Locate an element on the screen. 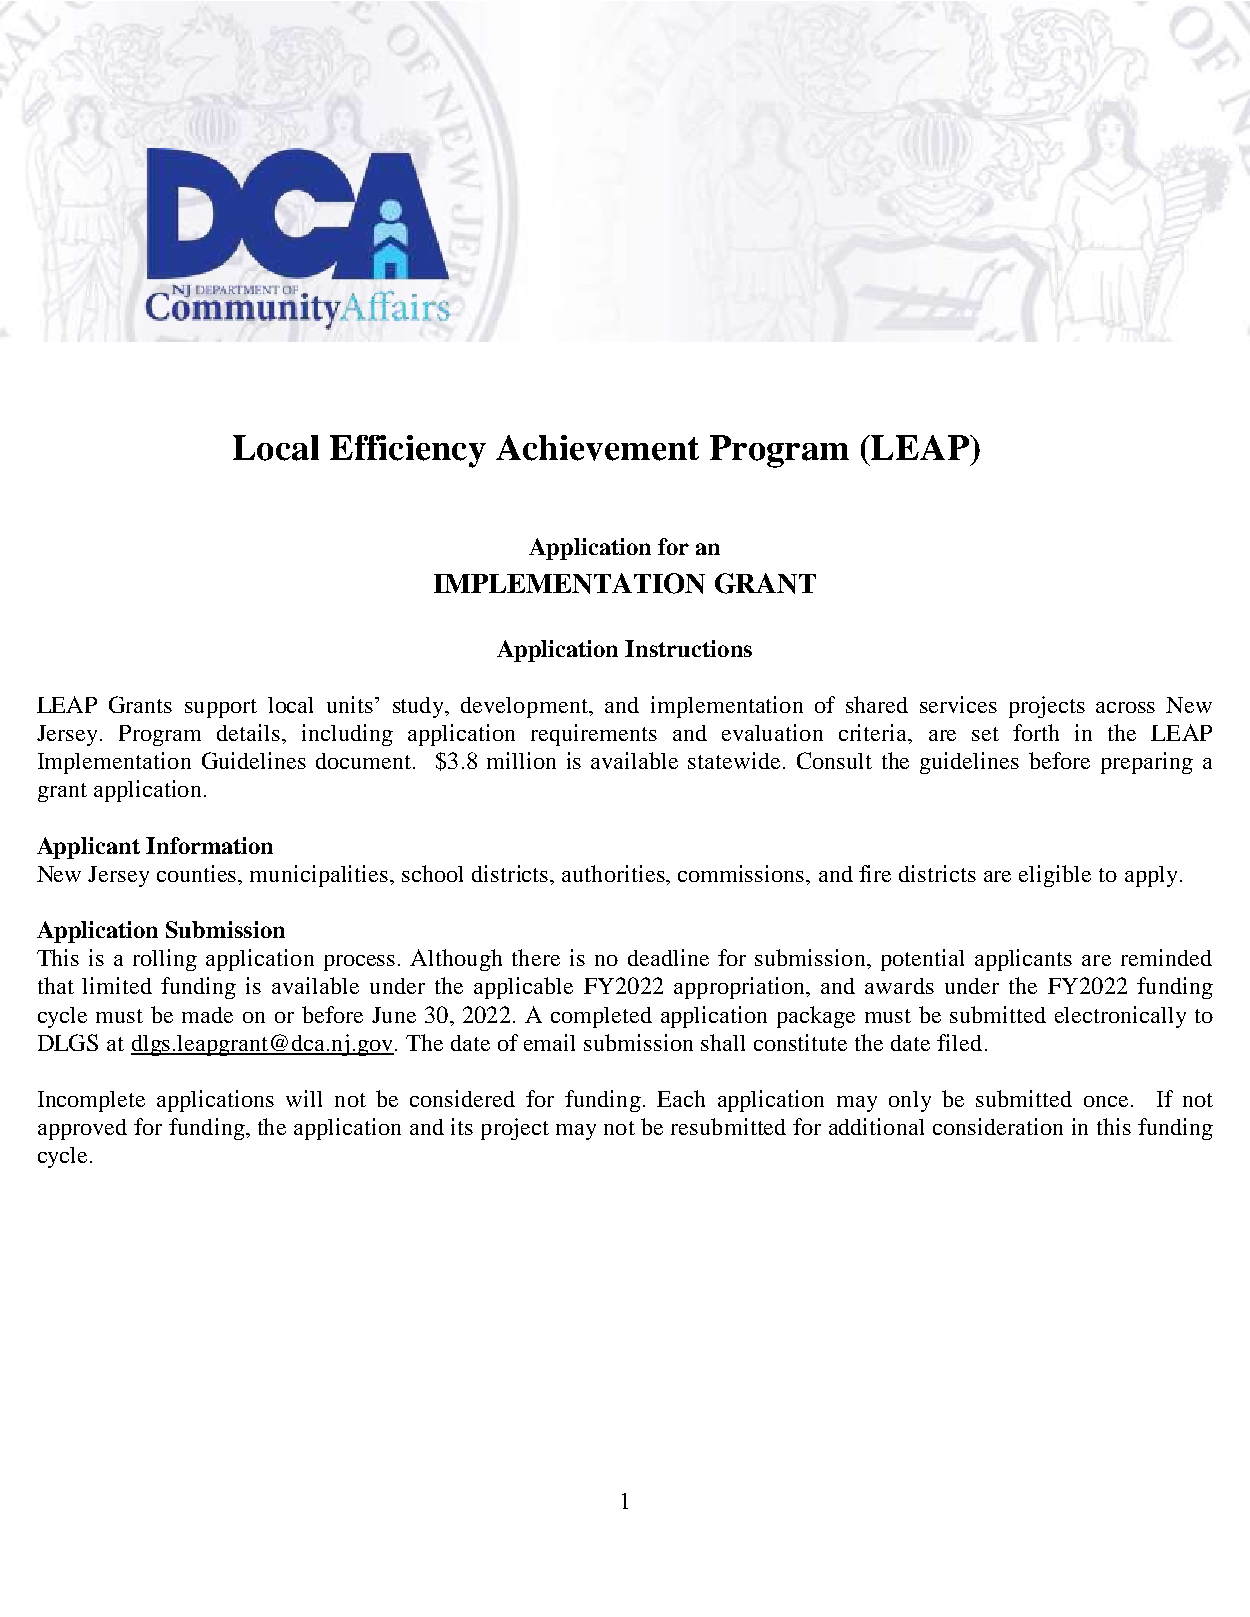  Incomplete is located at coordinates (91, 1101).
